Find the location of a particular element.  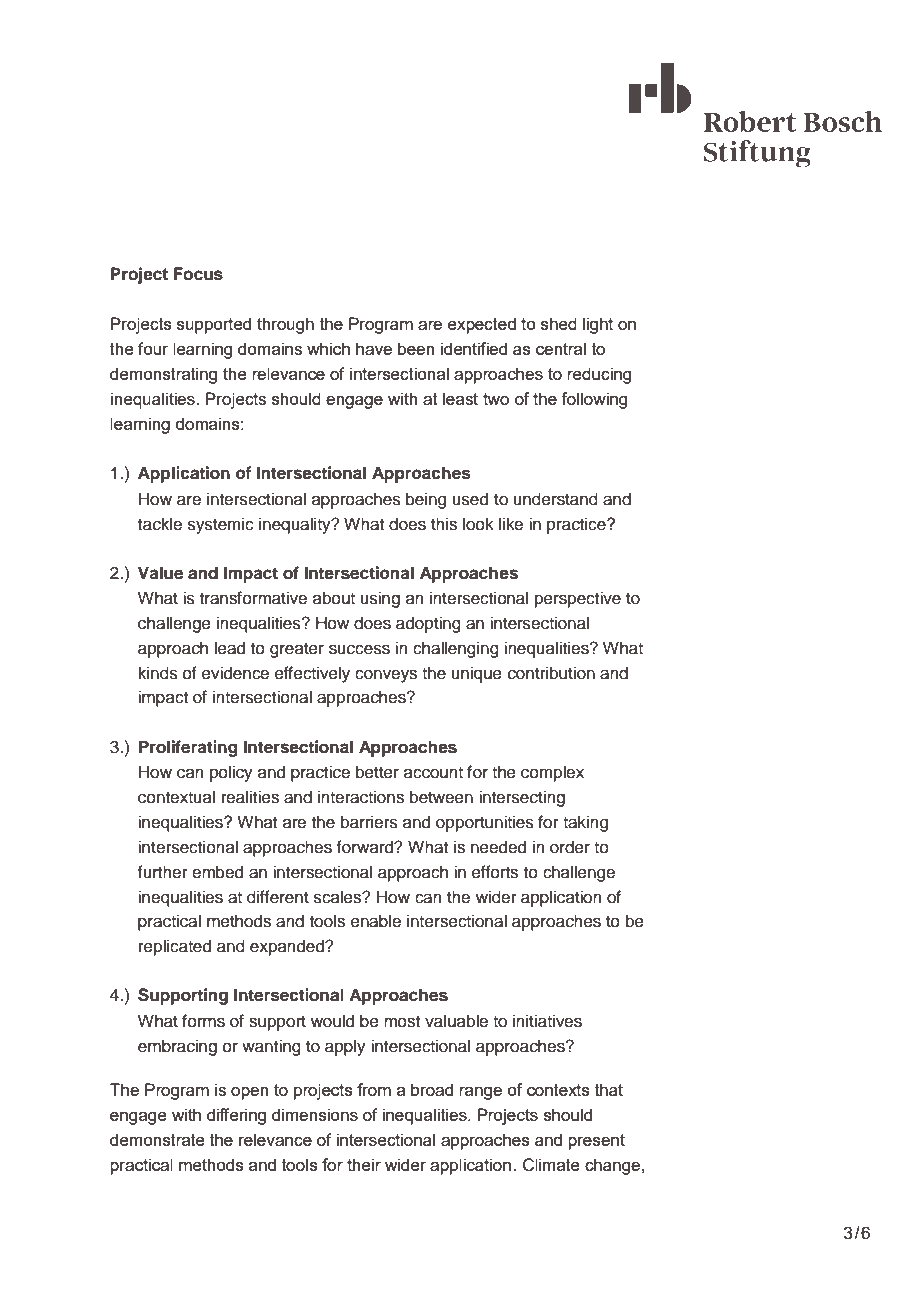

contribution is located at coordinates (551, 673).
